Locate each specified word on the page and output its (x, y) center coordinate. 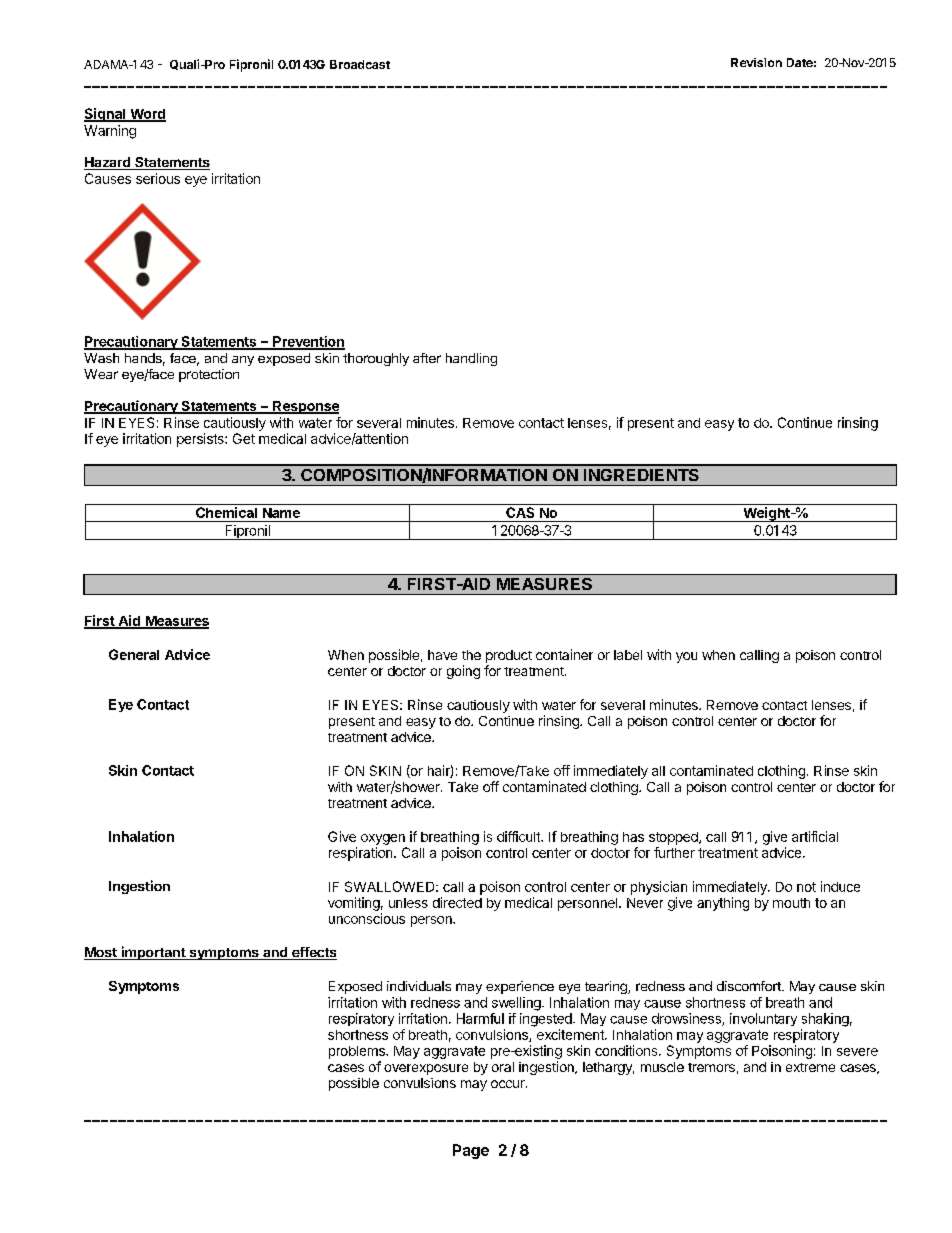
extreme (810, 1067)
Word (147, 115)
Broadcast (360, 64)
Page (471, 1151)
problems (358, 1052)
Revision (756, 62)
